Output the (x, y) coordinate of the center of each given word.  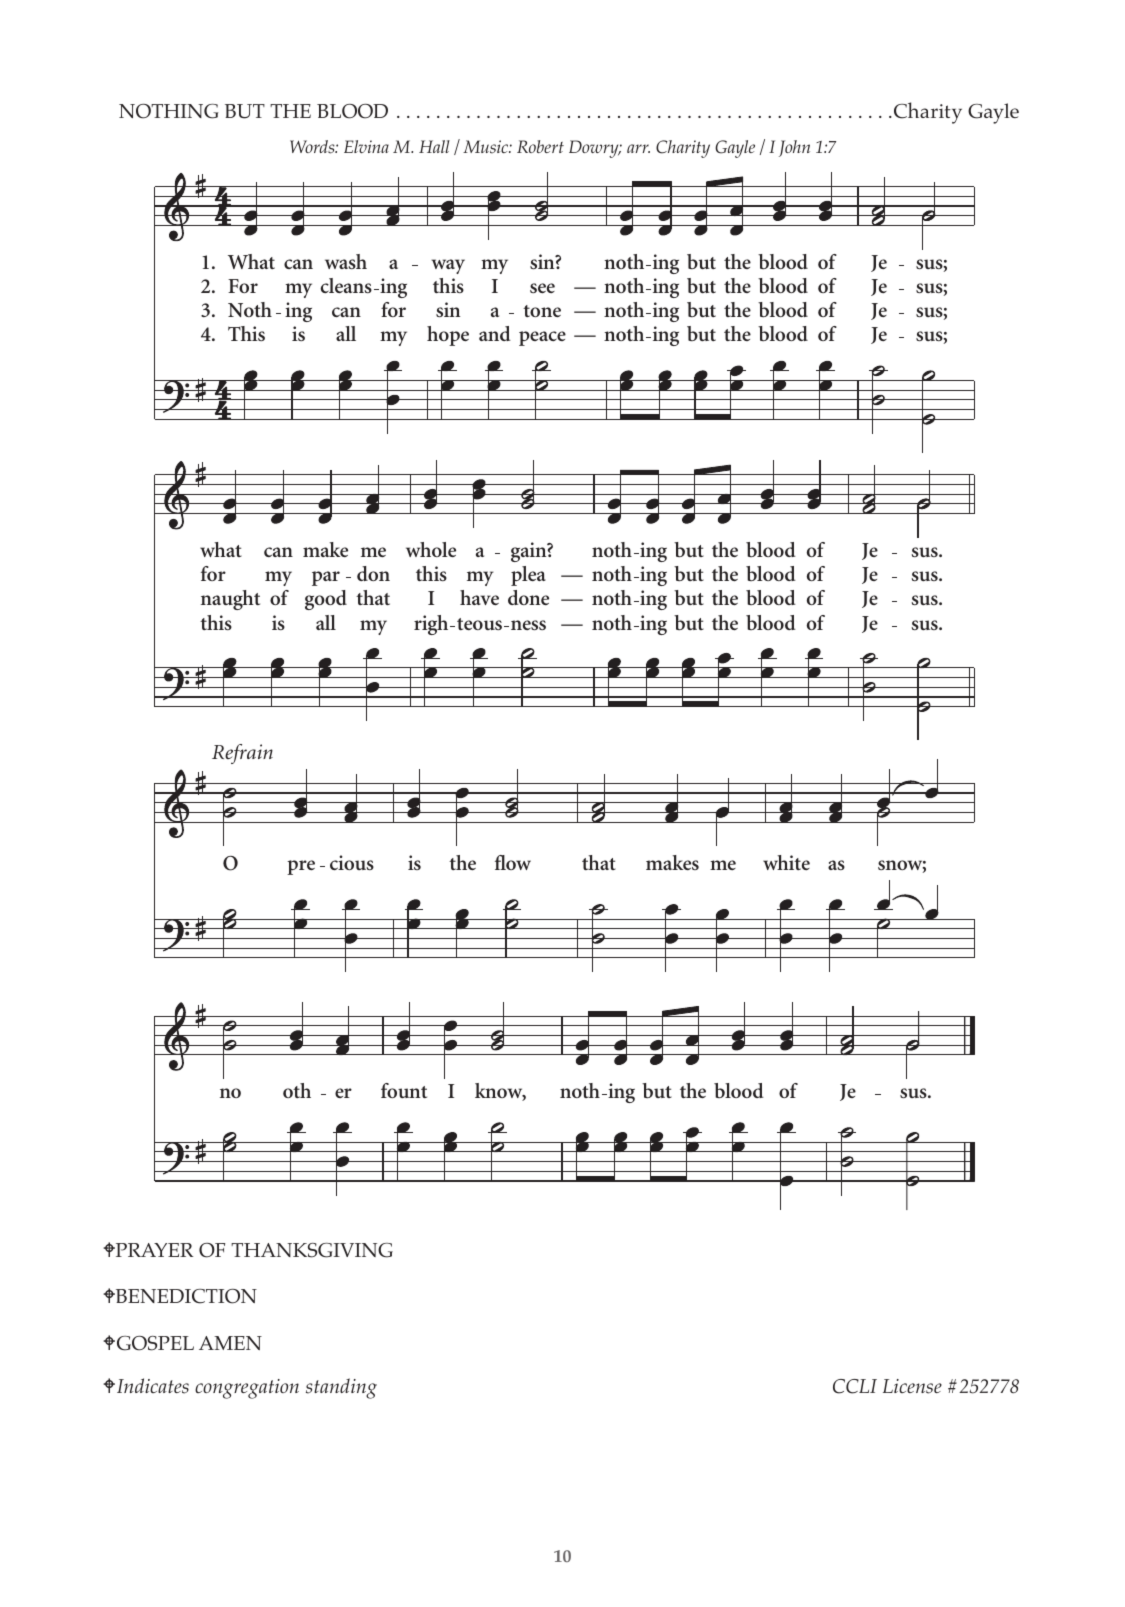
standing (341, 1388)
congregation (247, 1389)
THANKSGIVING (312, 1250)
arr (638, 148)
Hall (434, 146)
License (912, 1386)
